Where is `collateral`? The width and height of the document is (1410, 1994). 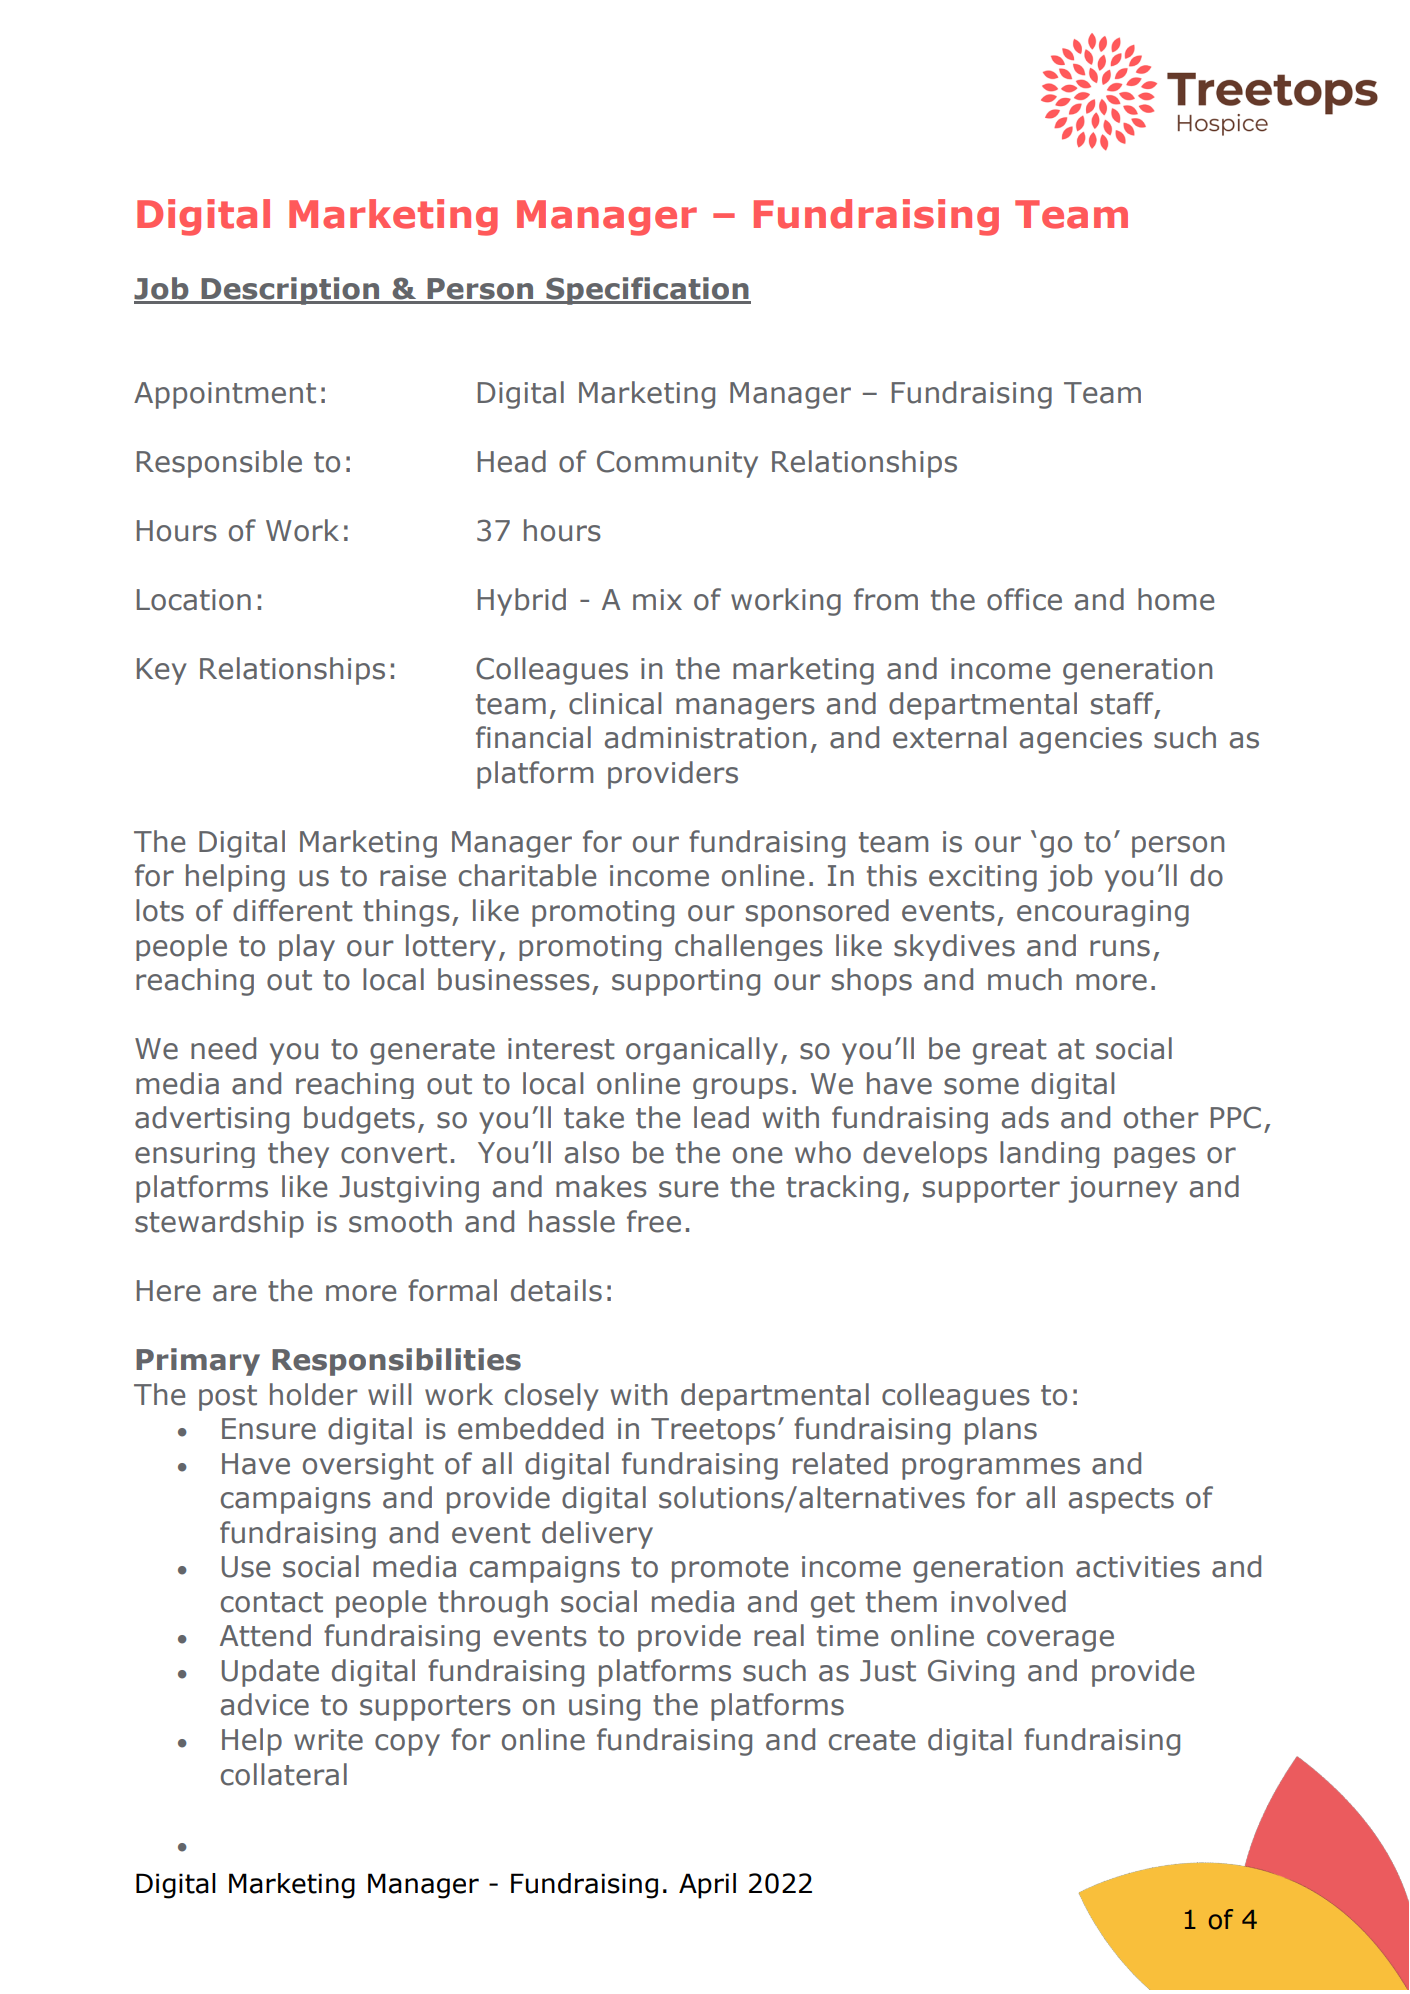 collateral is located at coordinates (284, 1774).
